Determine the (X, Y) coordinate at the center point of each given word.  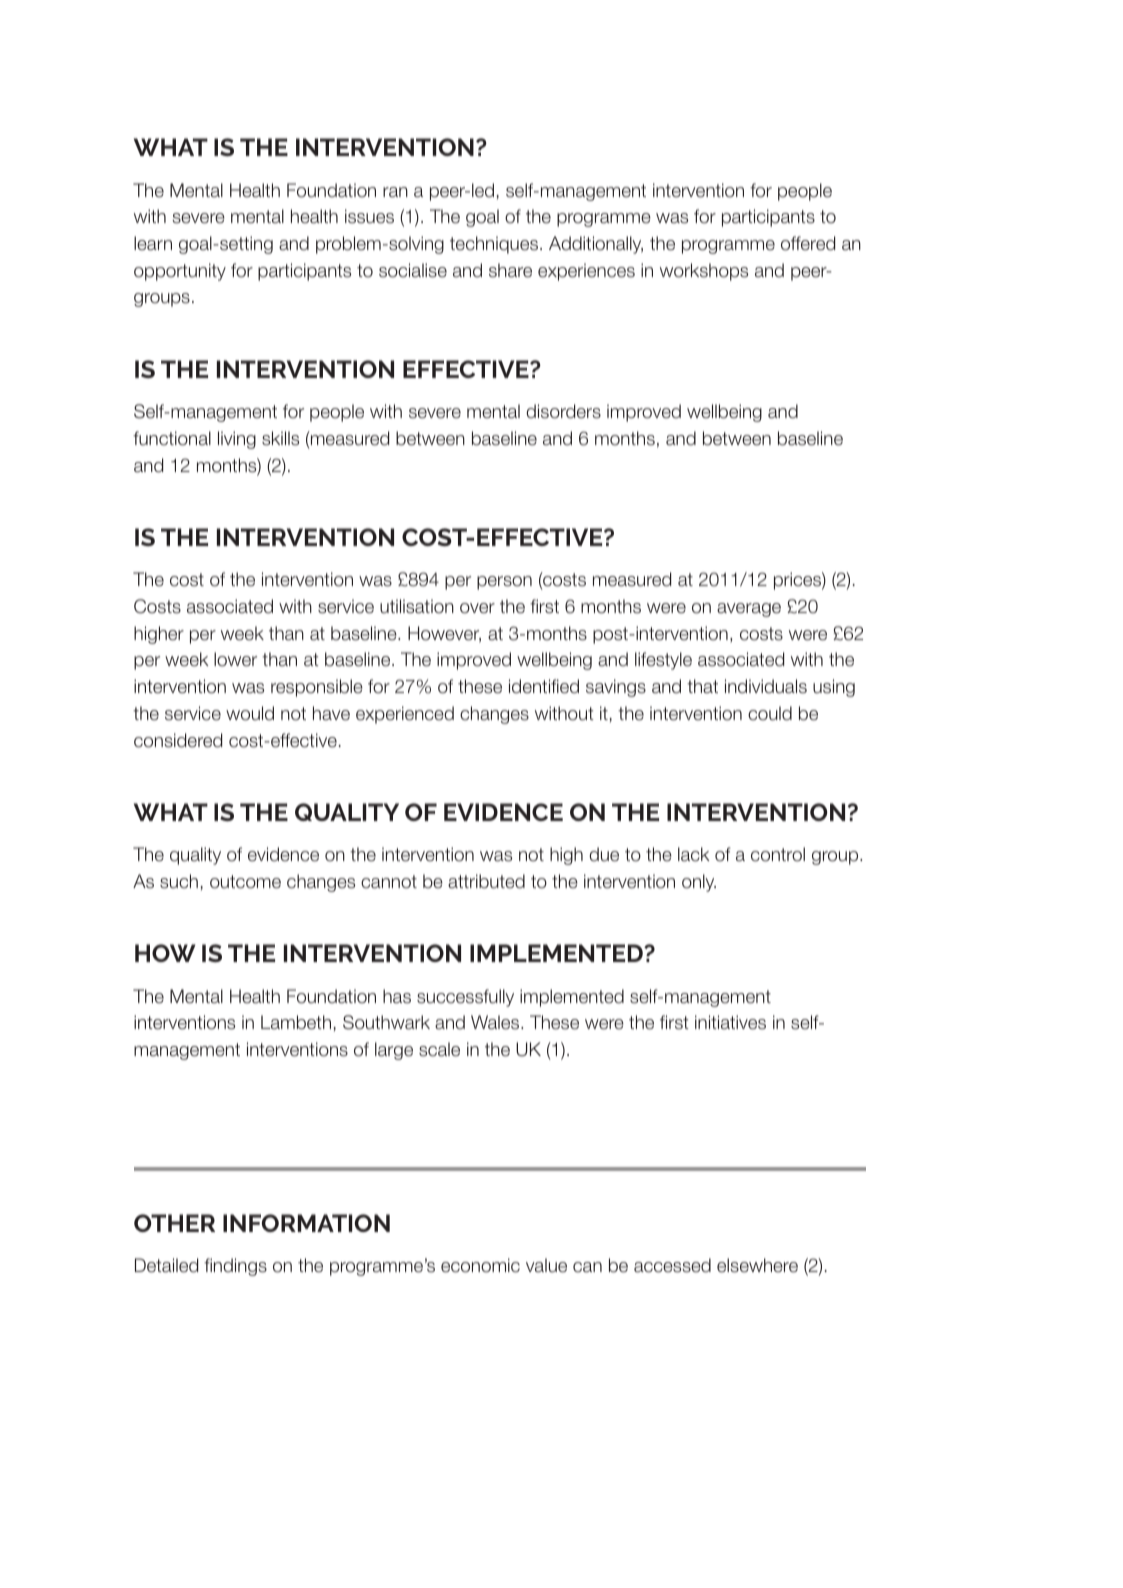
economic (480, 1265)
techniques (495, 245)
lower (235, 659)
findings (235, 1267)
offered (808, 243)
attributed (486, 881)
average (749, 610)
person (504, 583)
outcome (245, 882)
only (699, 883)
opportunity (180, 272)
